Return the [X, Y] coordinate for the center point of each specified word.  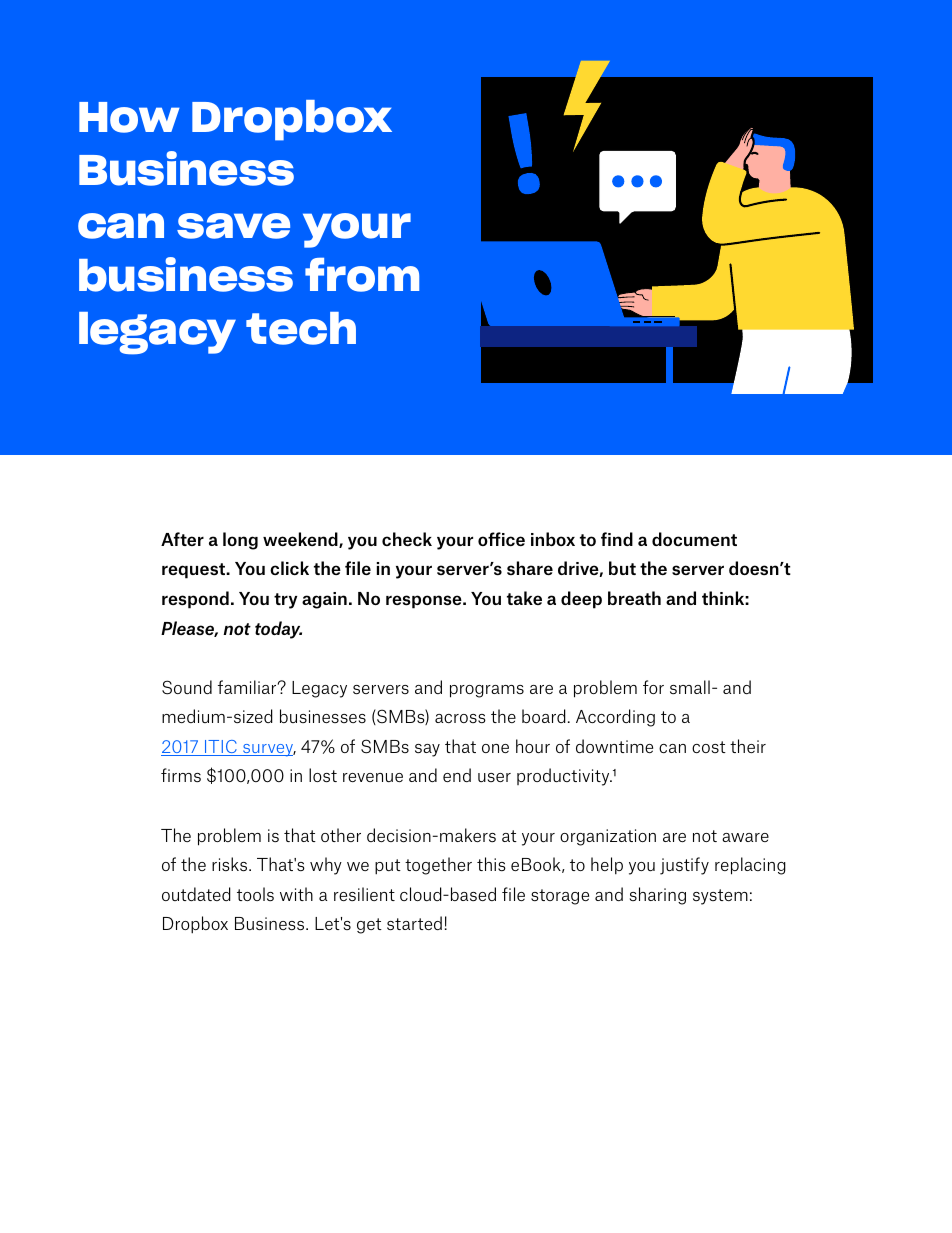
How [129, 117]
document [694, 539]
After [182, 539]
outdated [196, 894]
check [407, 539]
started [414, 923]
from [362, 275]
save [233, 226]
